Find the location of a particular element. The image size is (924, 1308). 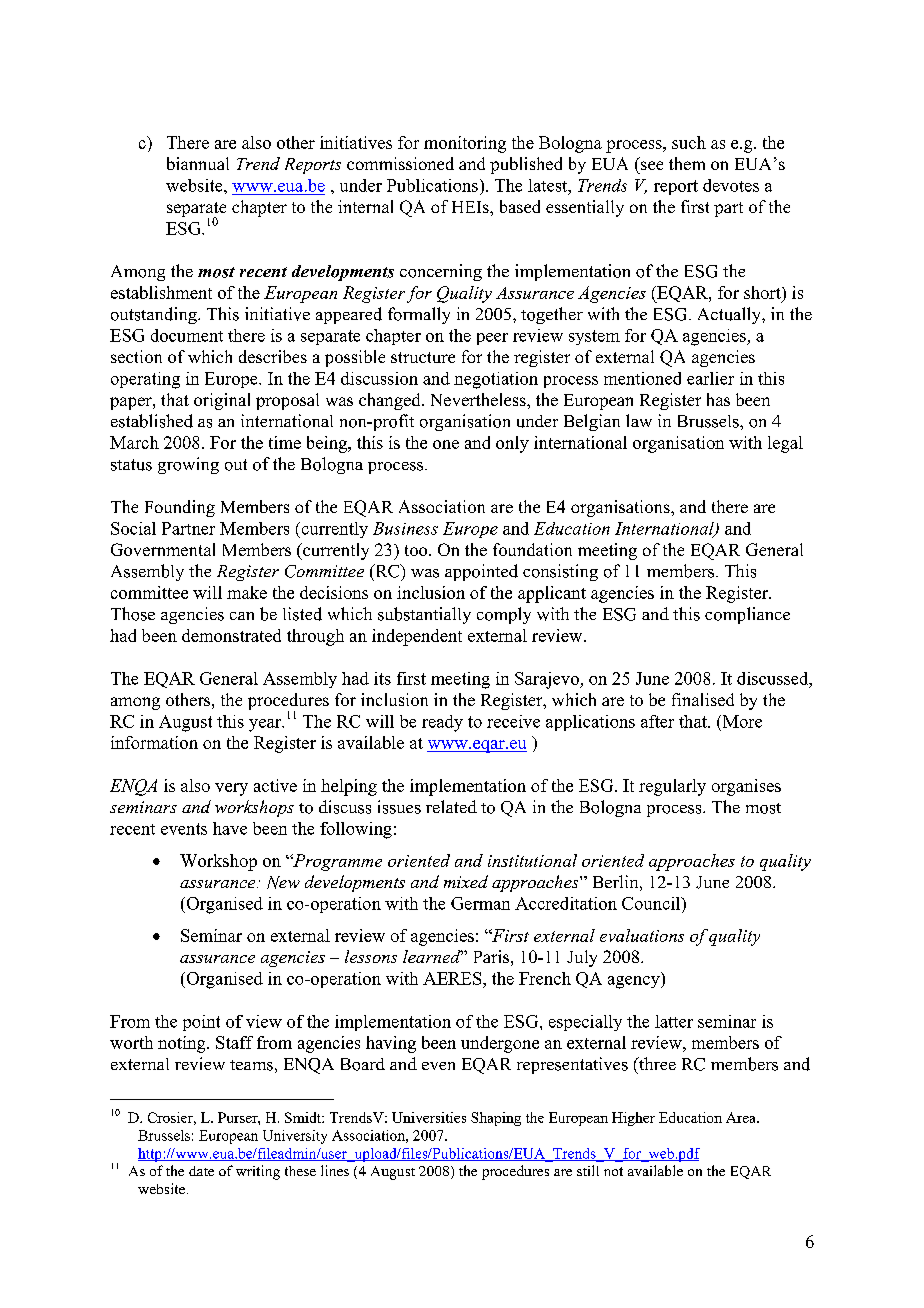

finalised is located at coordinates (703, 699).
